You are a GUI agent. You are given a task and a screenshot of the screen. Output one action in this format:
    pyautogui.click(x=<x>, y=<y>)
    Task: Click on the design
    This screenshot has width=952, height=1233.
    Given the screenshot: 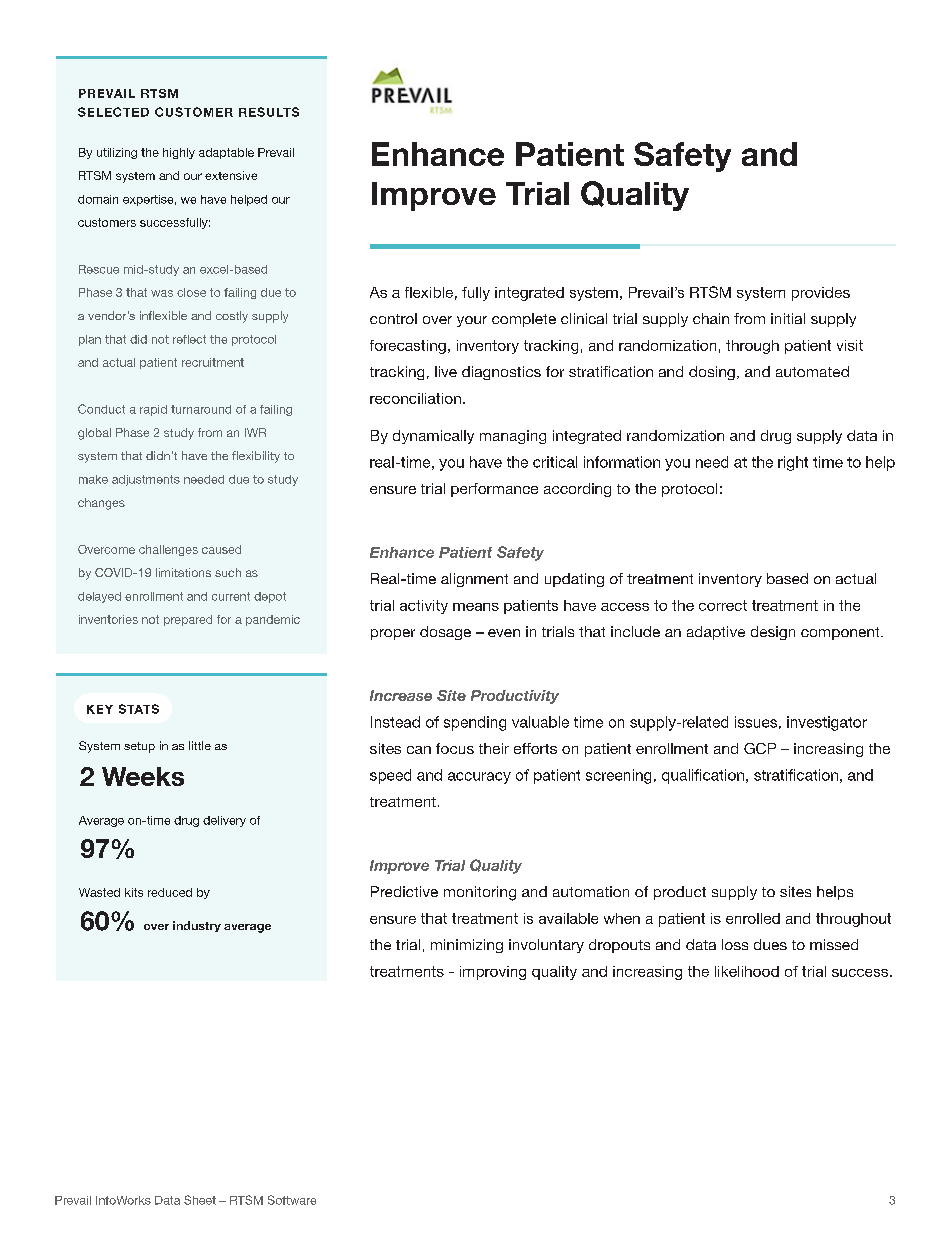 What is the action you would take?
    pyautogui.click(x=773, y=633)
